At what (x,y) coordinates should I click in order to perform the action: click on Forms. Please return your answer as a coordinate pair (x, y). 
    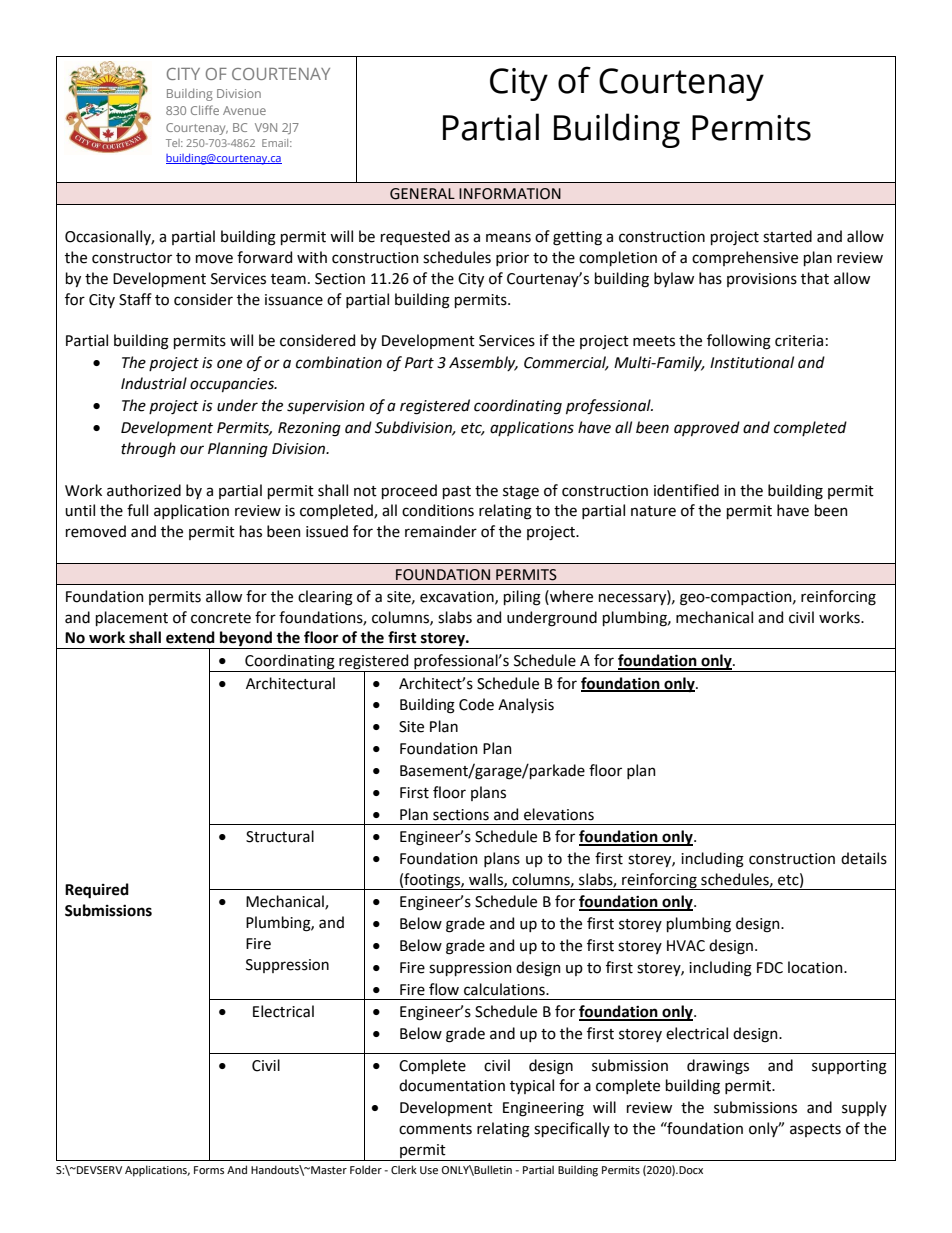
    Looking at the image, I should click on (209, 1170).
